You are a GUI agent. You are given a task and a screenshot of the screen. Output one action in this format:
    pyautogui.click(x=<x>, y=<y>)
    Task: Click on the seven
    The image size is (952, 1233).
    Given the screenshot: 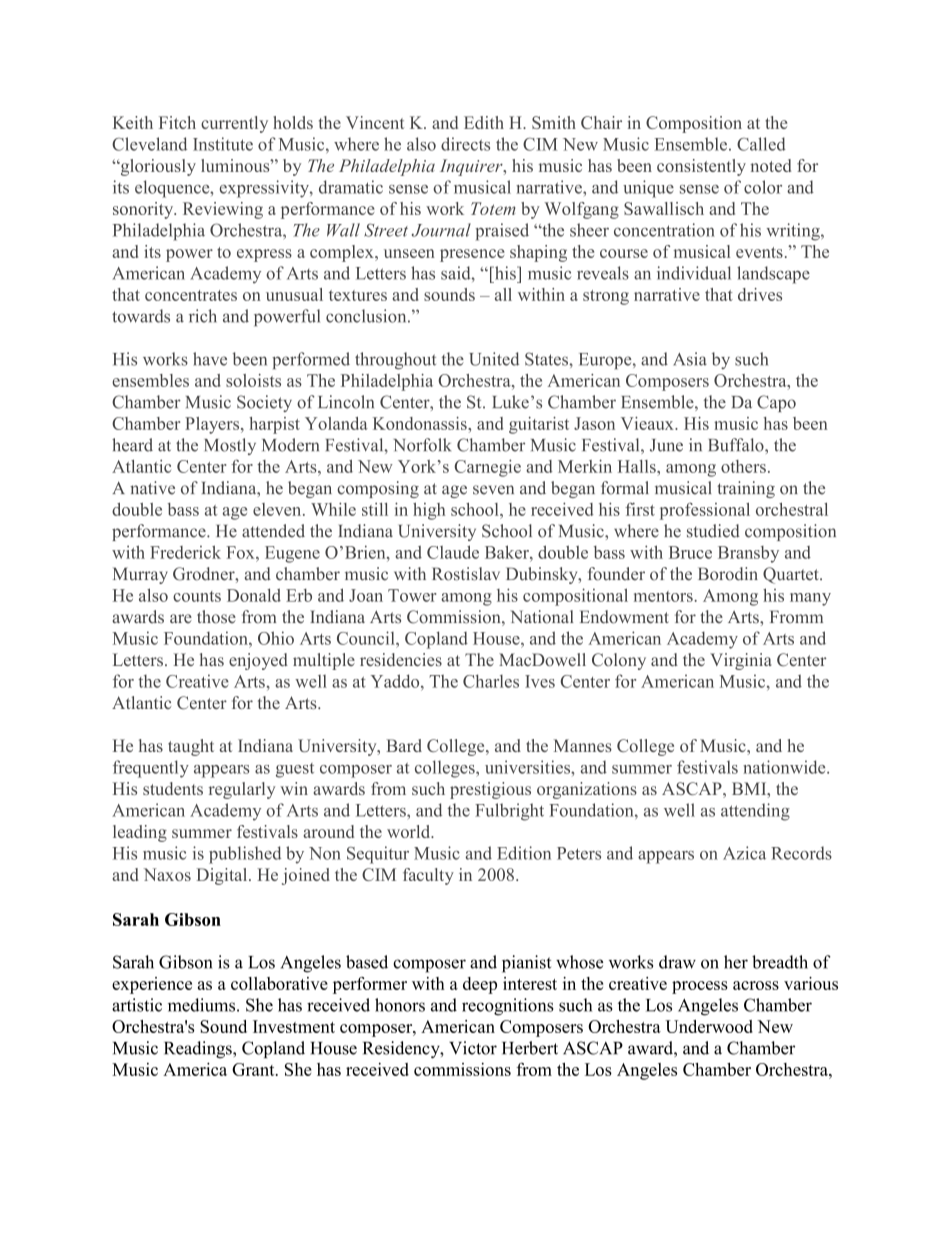 What is the action you would take?
    pyautogui.click(x=493, y=490)
